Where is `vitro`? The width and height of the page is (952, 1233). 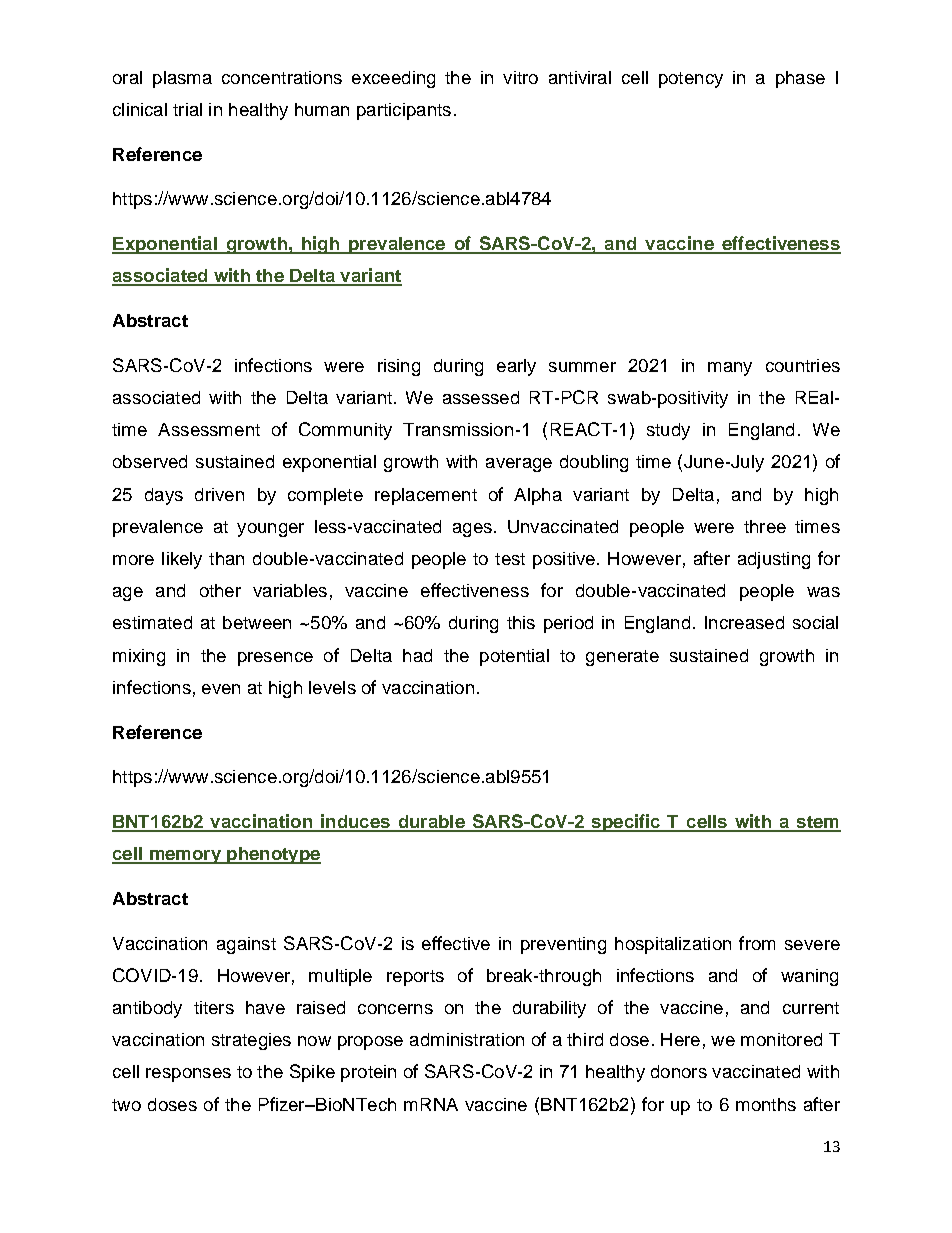
vitro is located at coordinates (520, 77).
